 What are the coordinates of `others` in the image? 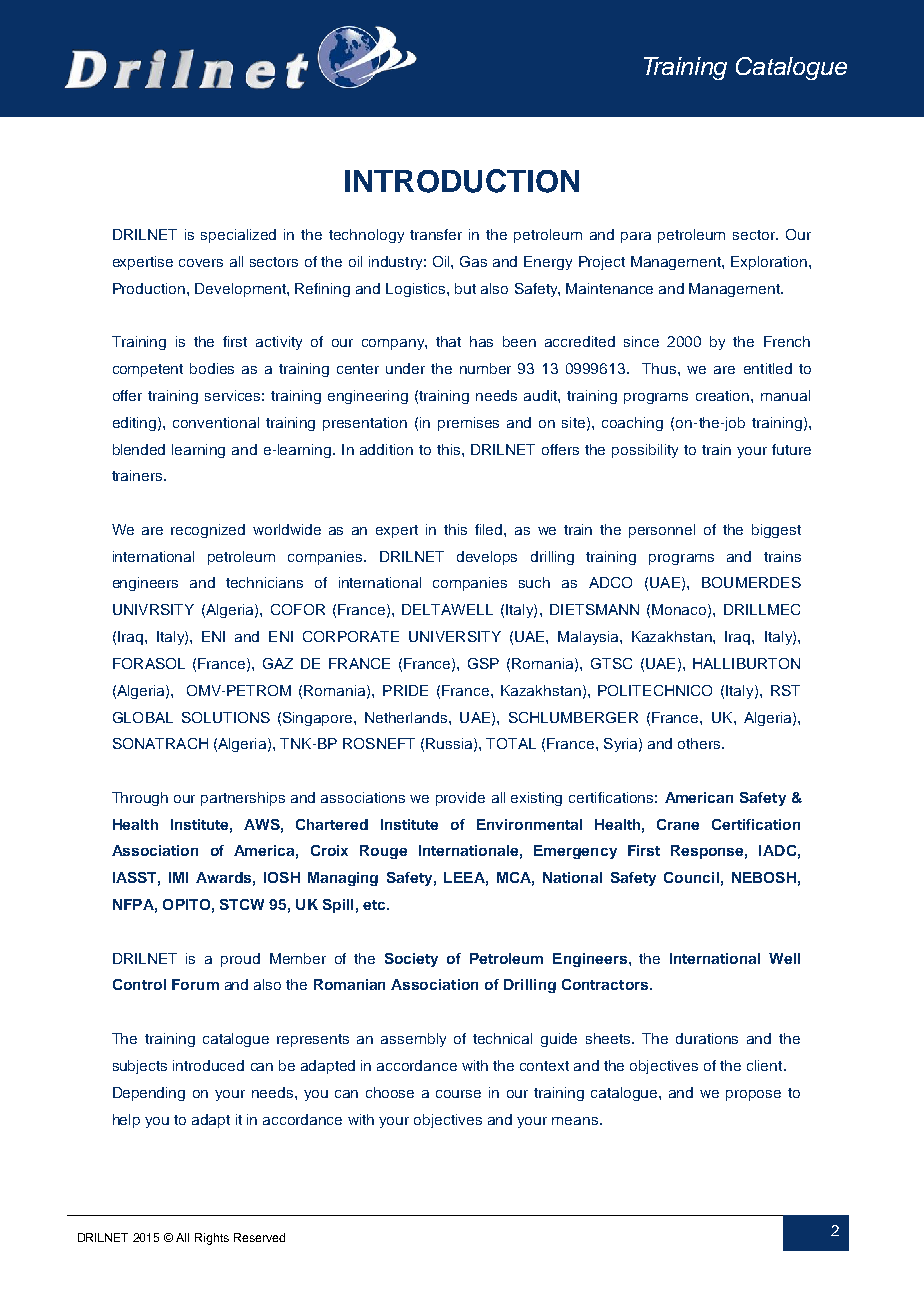 It's located at (700, 743).
